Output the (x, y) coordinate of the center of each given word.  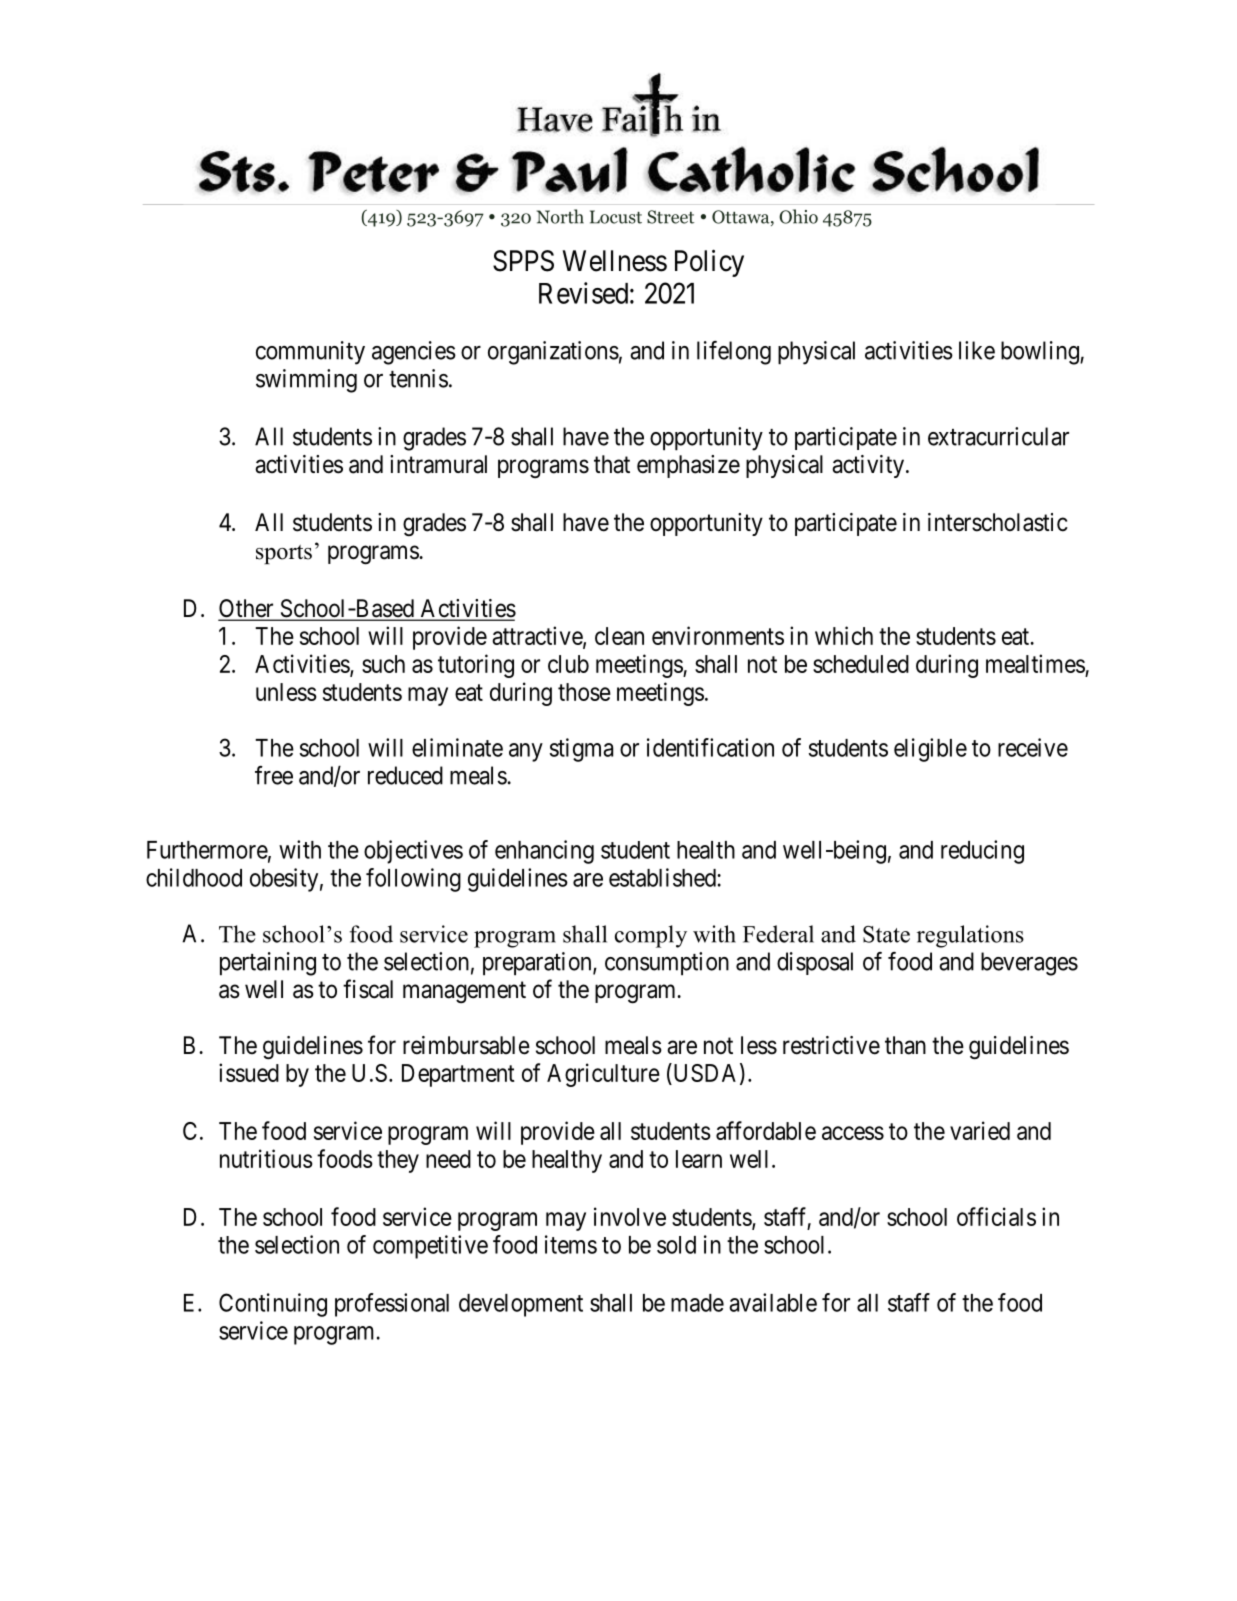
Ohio (798, 216)
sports (284, 554)
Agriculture (603, 1075)
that (612, 464)
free (274, 775)
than (905, 1045)
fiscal (368, 989)
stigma (581, 750)
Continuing (273, 1305)
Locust (616, 217)
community (310, 353)
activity (869, 466)
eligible (930, 750)
